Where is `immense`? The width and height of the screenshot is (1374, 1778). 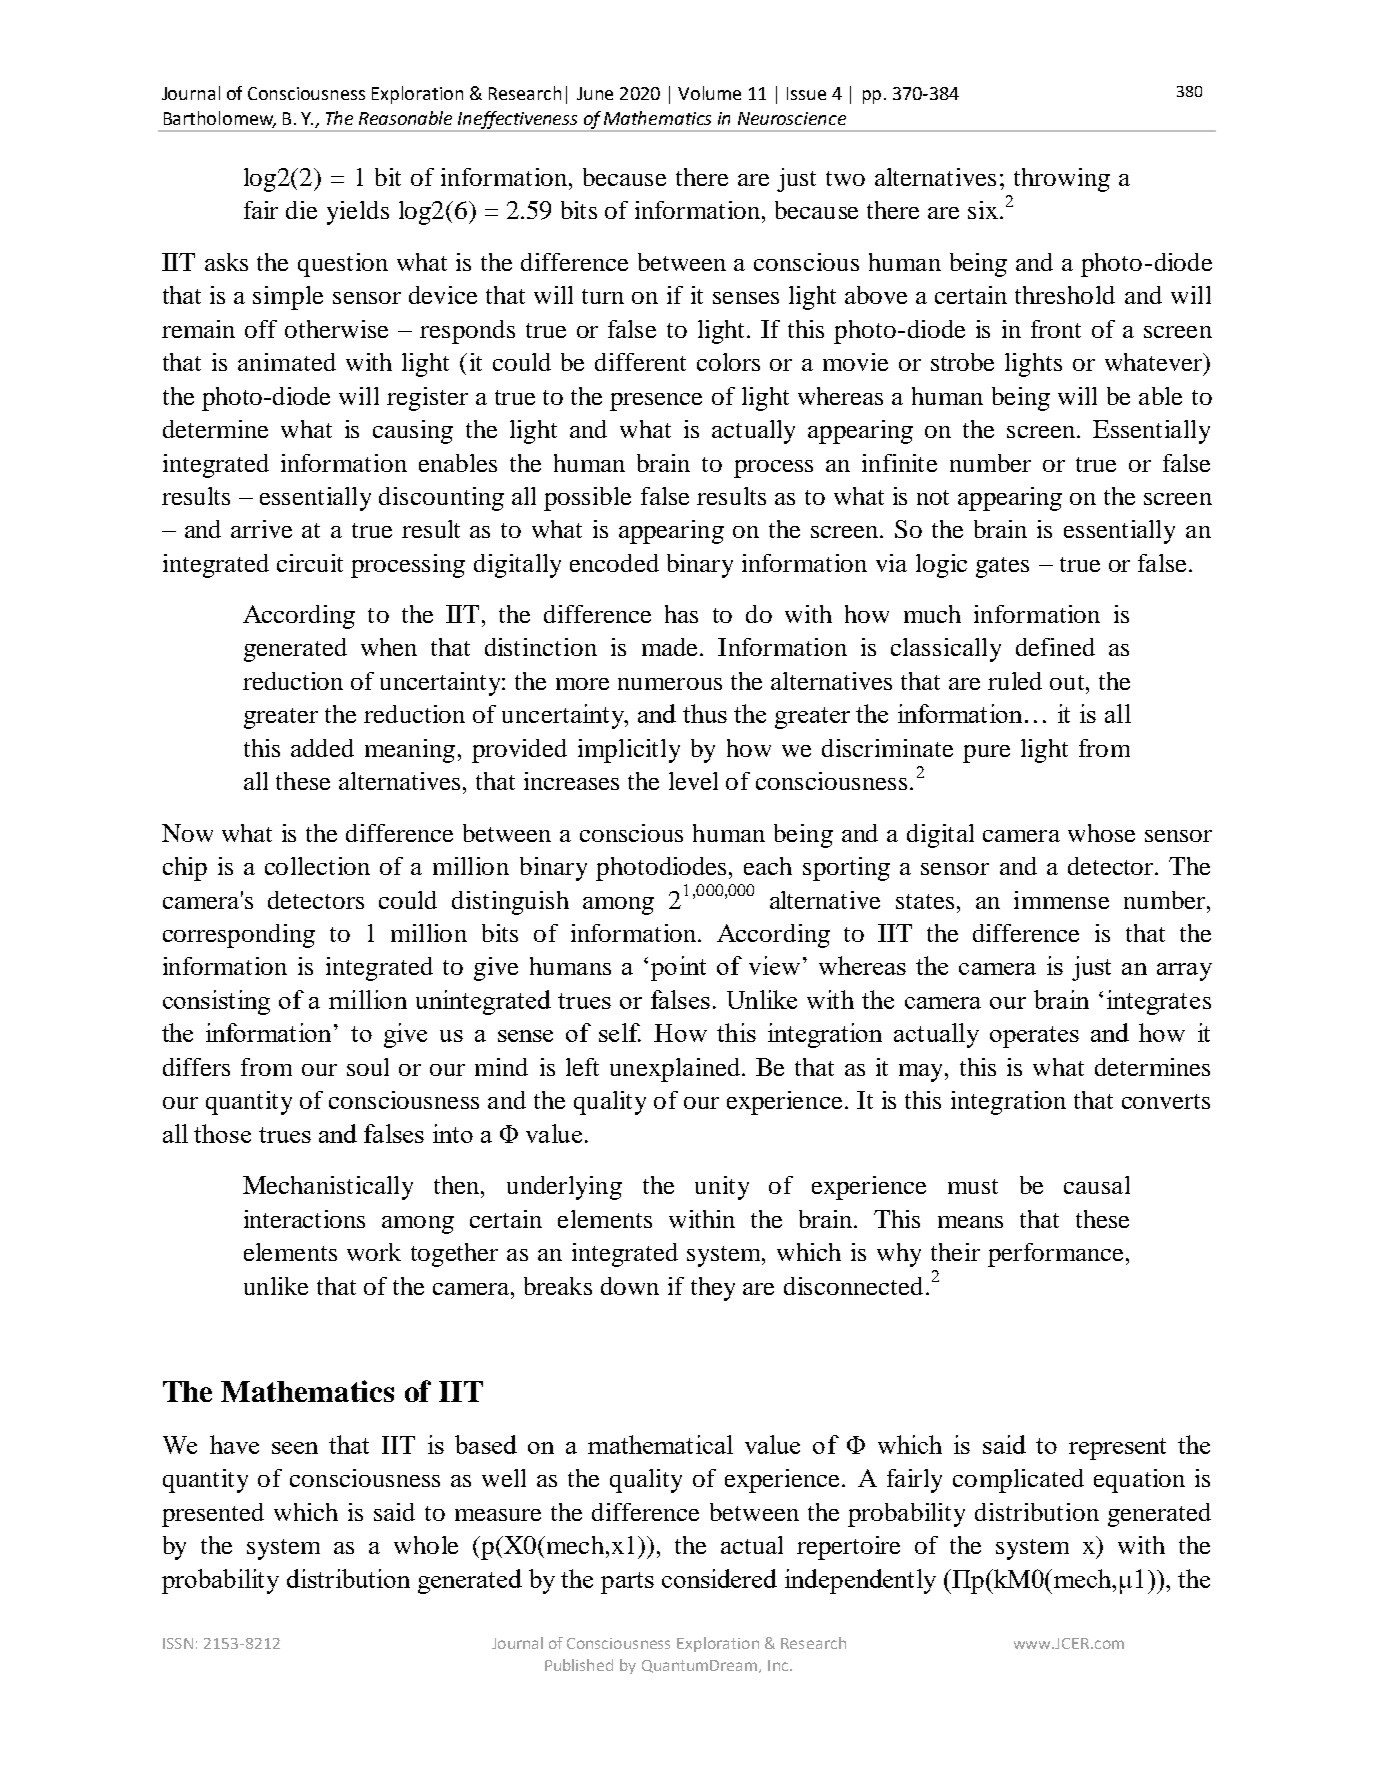
immense is located at coordinates (1061, 900).
